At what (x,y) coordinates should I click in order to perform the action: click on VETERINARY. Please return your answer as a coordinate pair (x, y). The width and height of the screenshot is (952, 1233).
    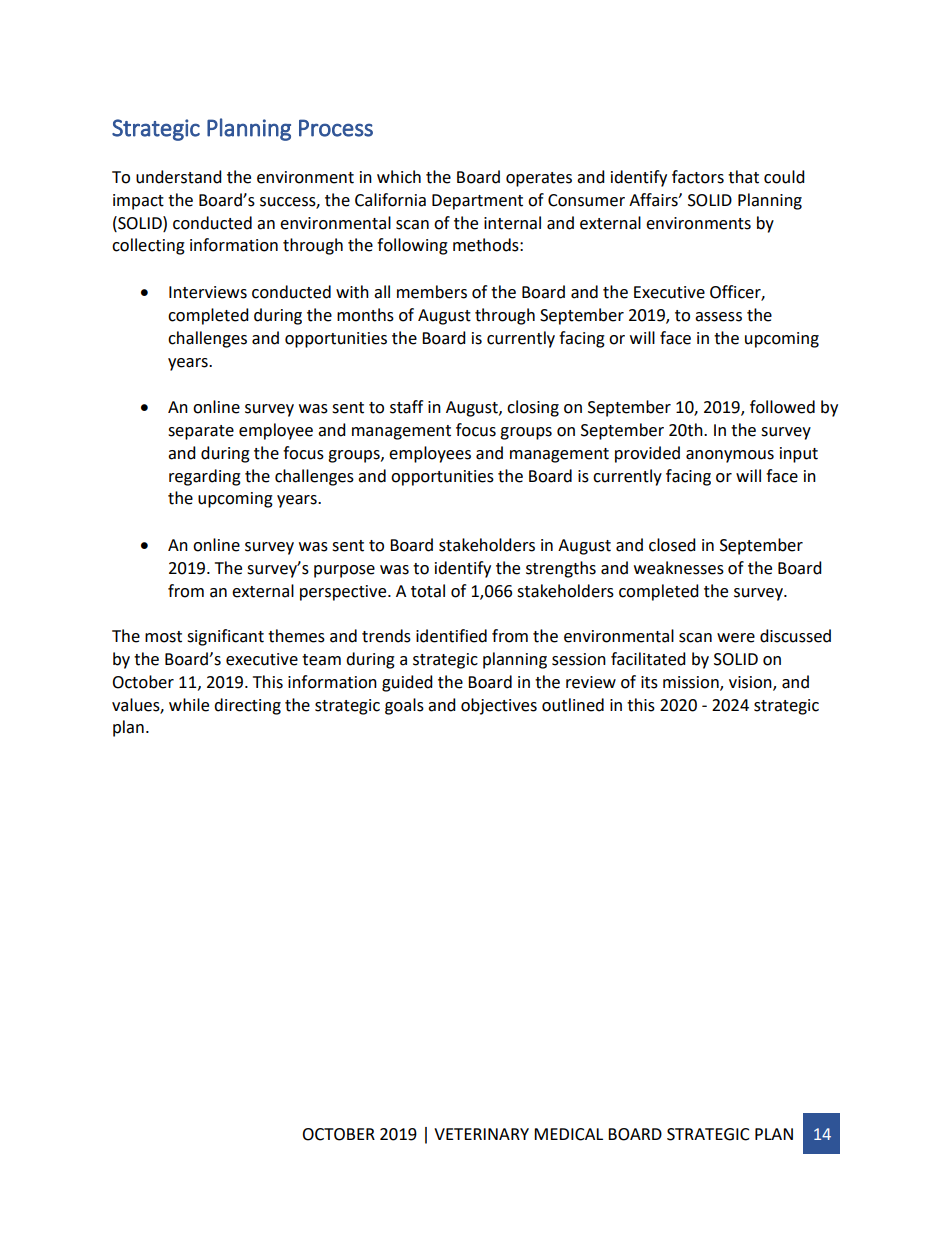
    Looking at the image, I should click on (481, 1134).
